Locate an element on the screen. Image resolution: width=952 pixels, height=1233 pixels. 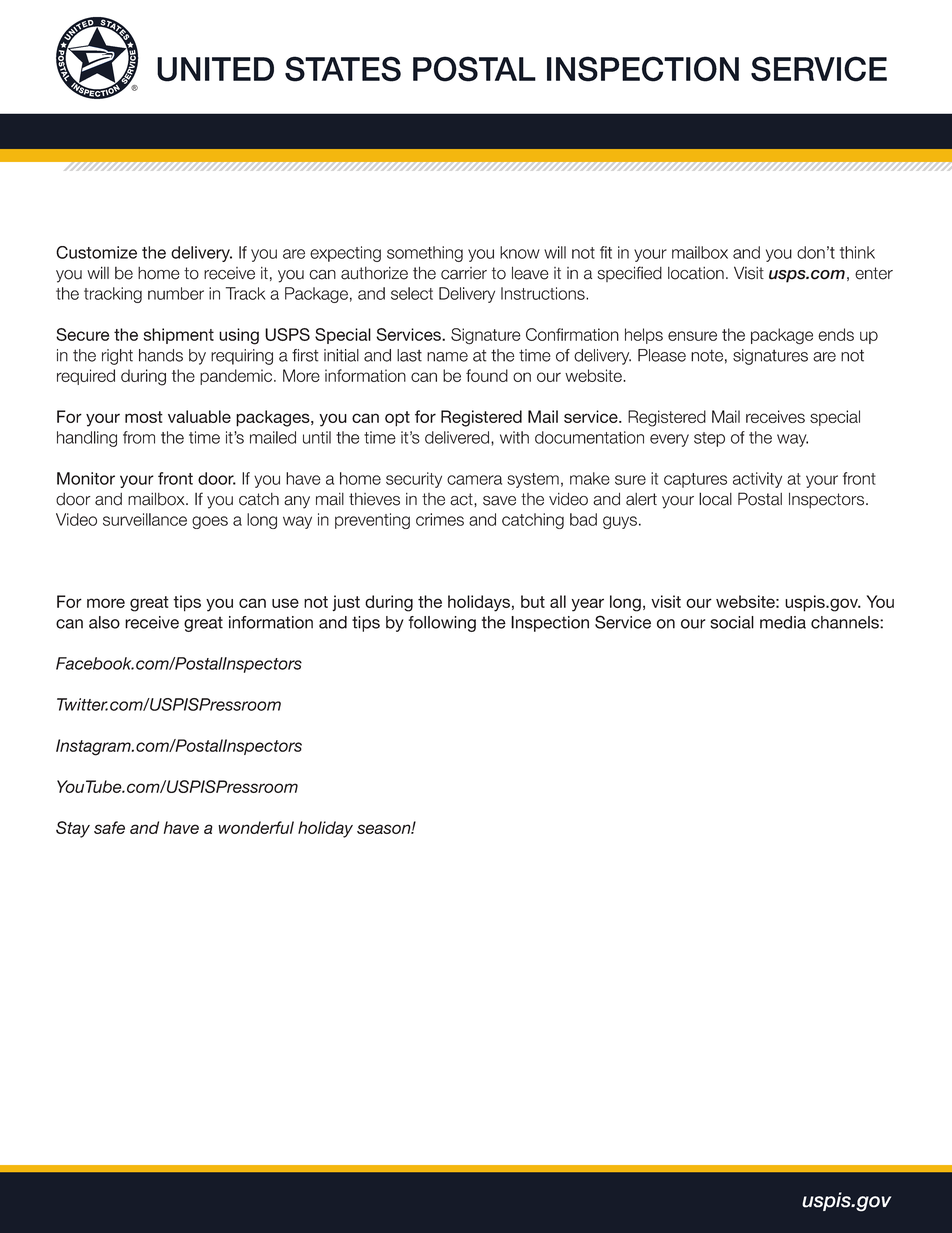
crimes is located at coordinates (440, 519).
